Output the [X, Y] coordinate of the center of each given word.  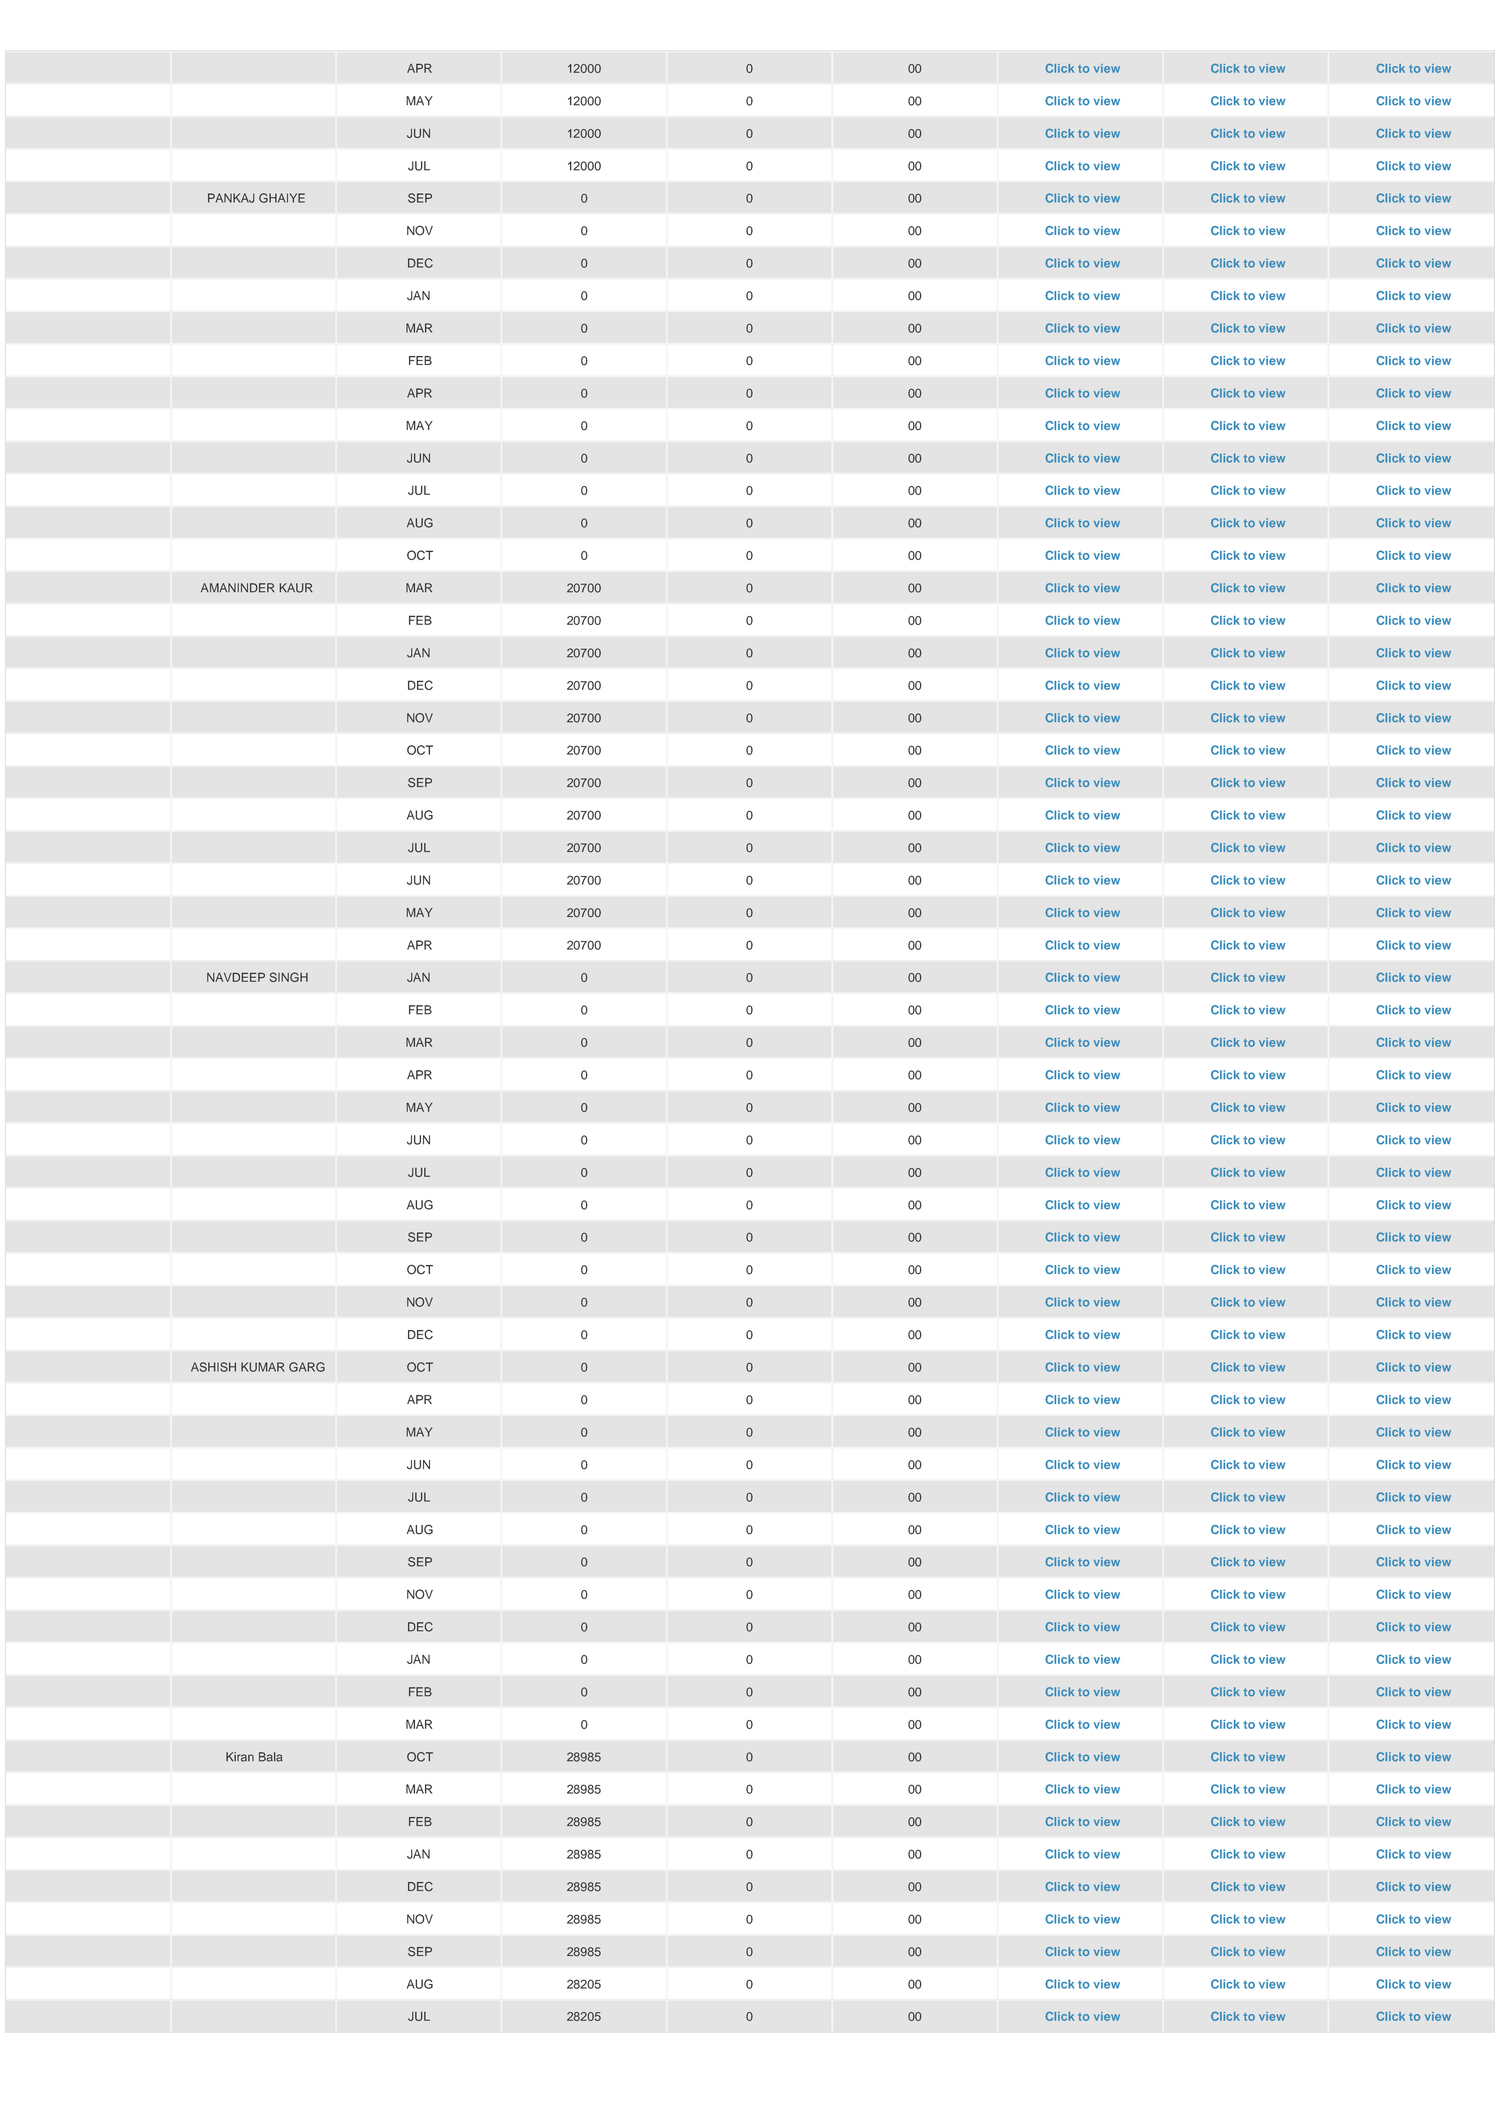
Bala [270, 1757]
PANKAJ [231, 198]
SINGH [288, 977]
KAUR [296, 588]
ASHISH [213, 1367]
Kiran [240, 1757]
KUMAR [263, 1367]
